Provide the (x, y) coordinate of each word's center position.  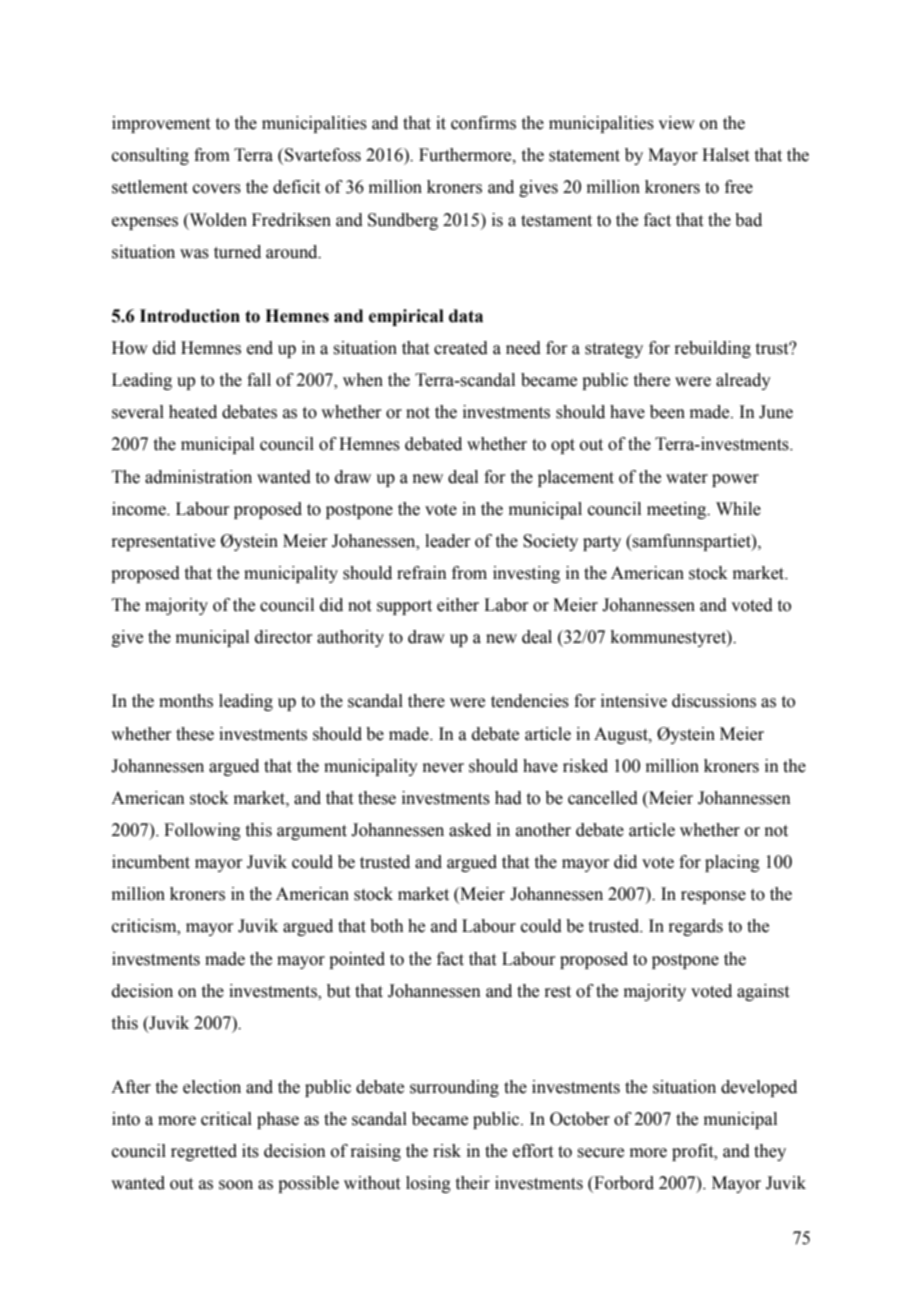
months (186, 701)
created (461, 348)
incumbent (151, 862)
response (713, 897)
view (676, 123)
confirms (483, 123)
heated (193, 412)
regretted (204, 1152)
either (458, 605)
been (667, 412)
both (387, 926)
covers (217, 189)
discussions (714, 701)
